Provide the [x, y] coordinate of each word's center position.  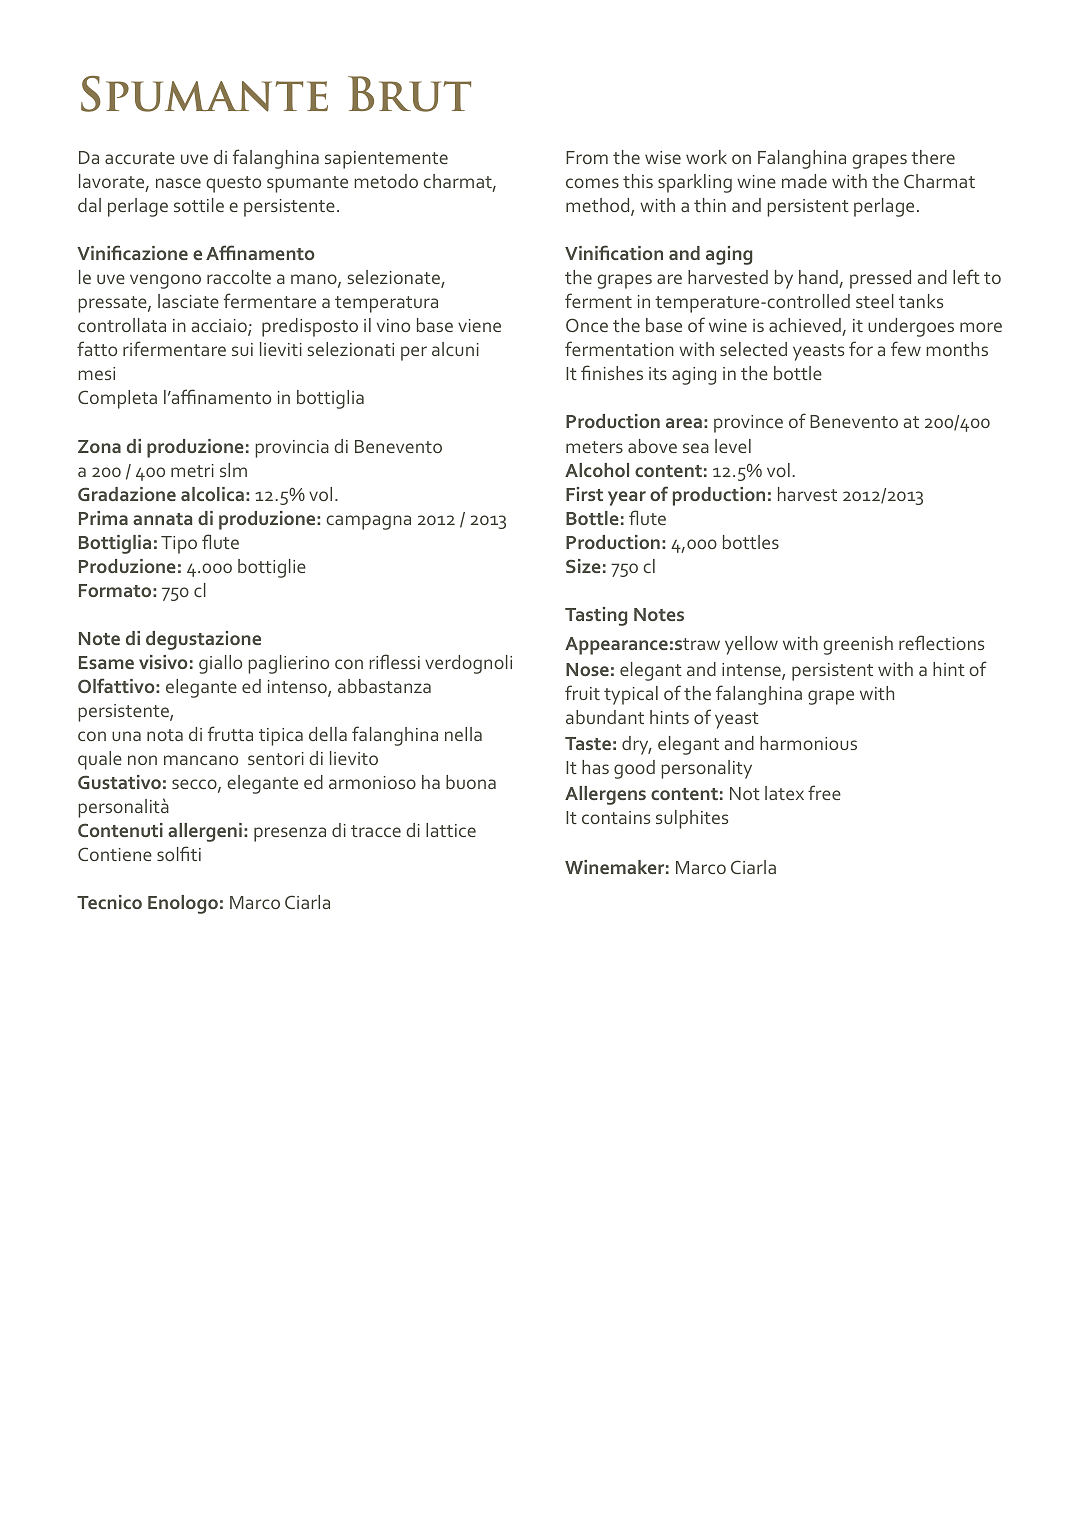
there [933, 157]
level [733, 446]
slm [233, 470]
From [587, 157]
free [824, 792]
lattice [451, 830]
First [584, 494]
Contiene [115, 854]
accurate [140, 158]
